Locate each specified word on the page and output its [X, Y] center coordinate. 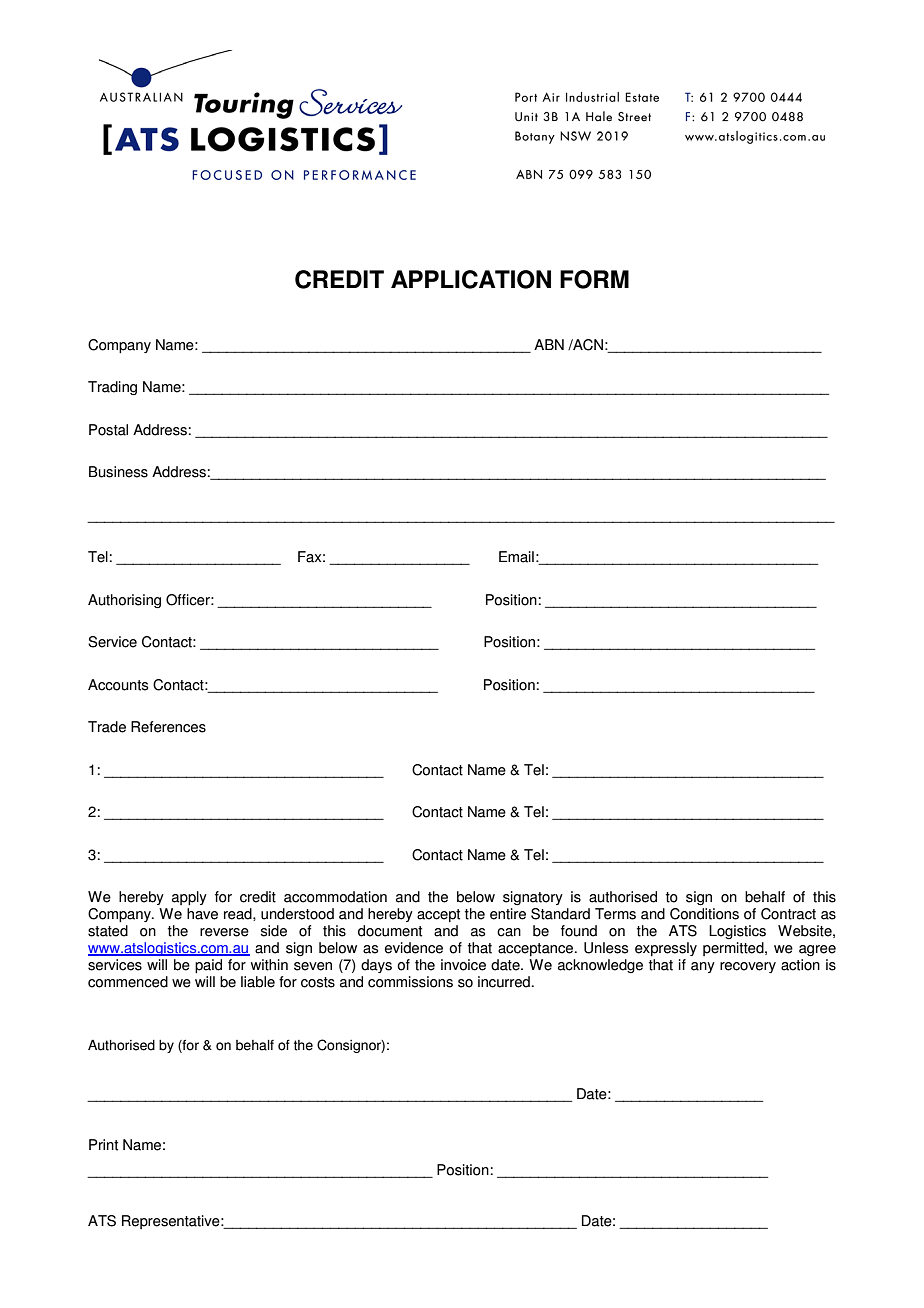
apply [189, 898]
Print [103, 1145]
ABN [549, 344]
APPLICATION [471, 279]
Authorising [124, 601]
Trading [112, 388]
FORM [594, 279]
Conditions [704, 914]
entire [508, 914]
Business [118, 472]
